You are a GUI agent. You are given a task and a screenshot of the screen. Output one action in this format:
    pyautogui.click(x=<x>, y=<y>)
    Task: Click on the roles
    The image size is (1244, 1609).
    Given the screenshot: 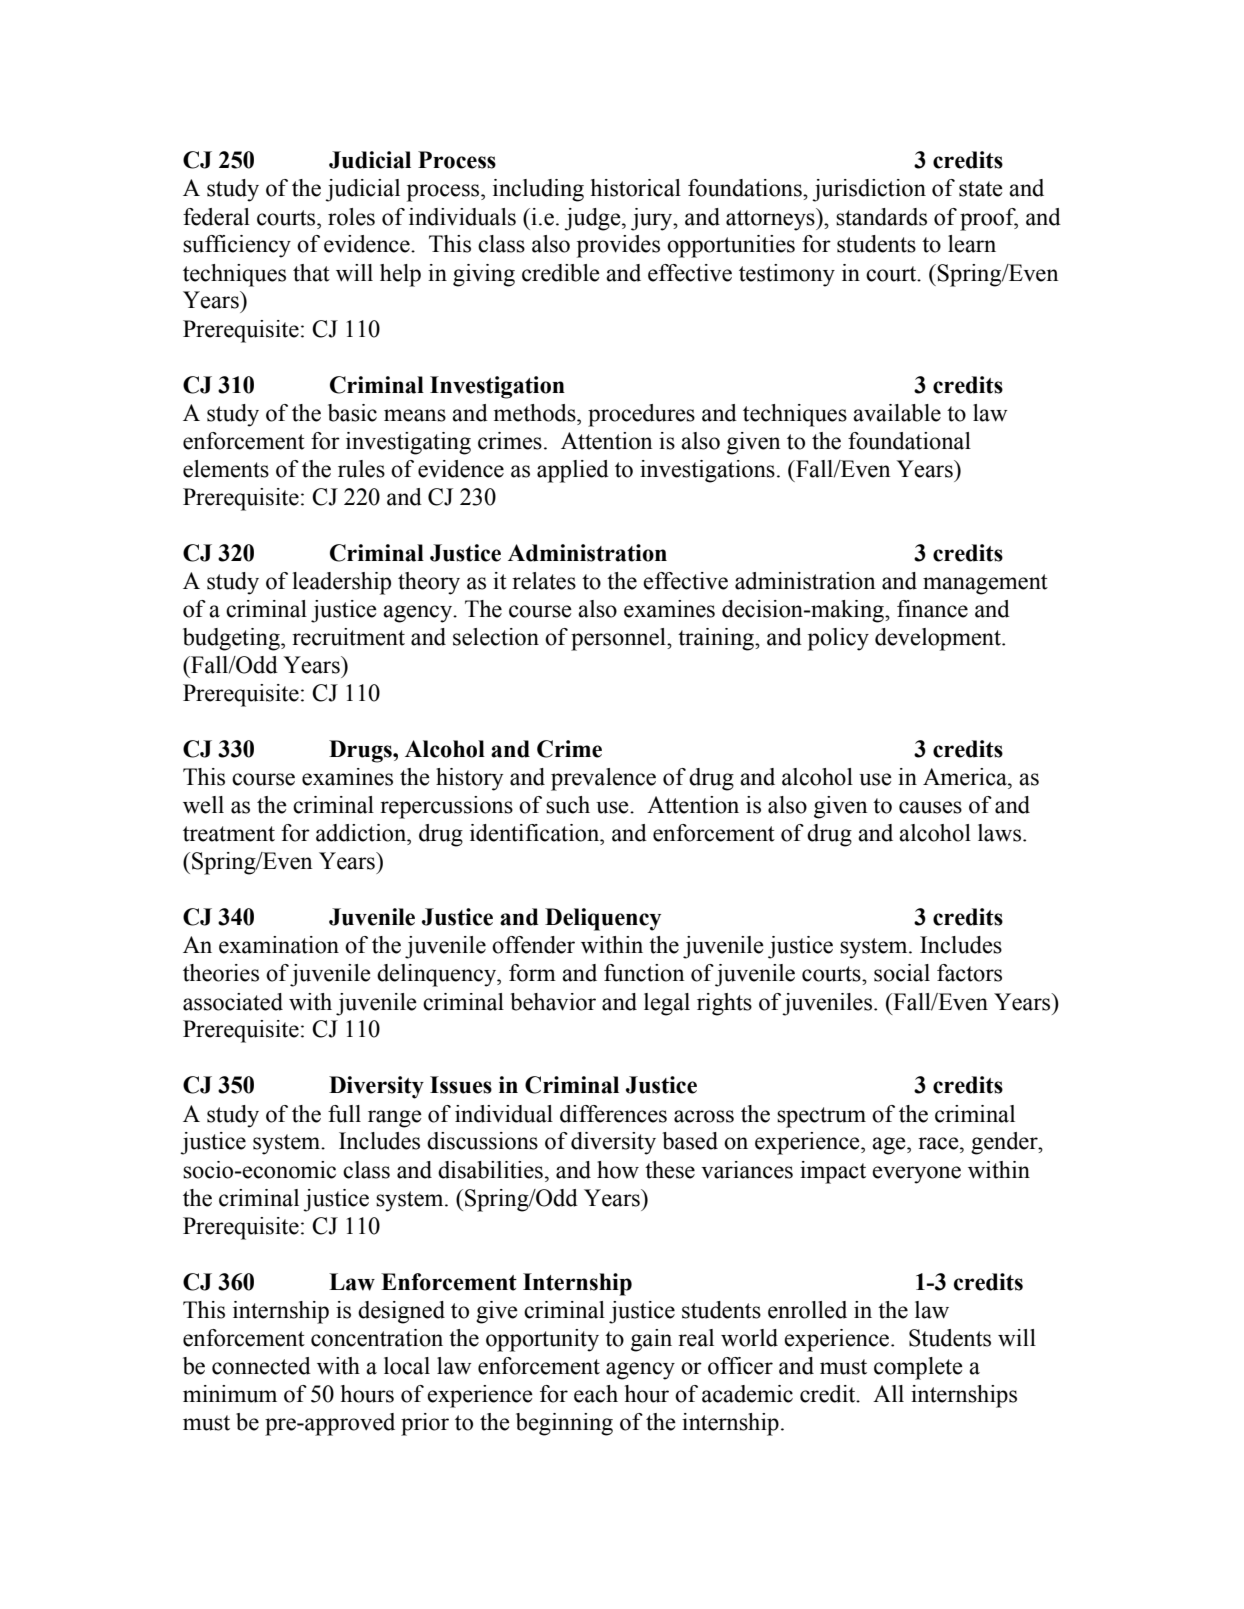 What is the action you would take?
    pyautogui.click(x=351, y=217)
